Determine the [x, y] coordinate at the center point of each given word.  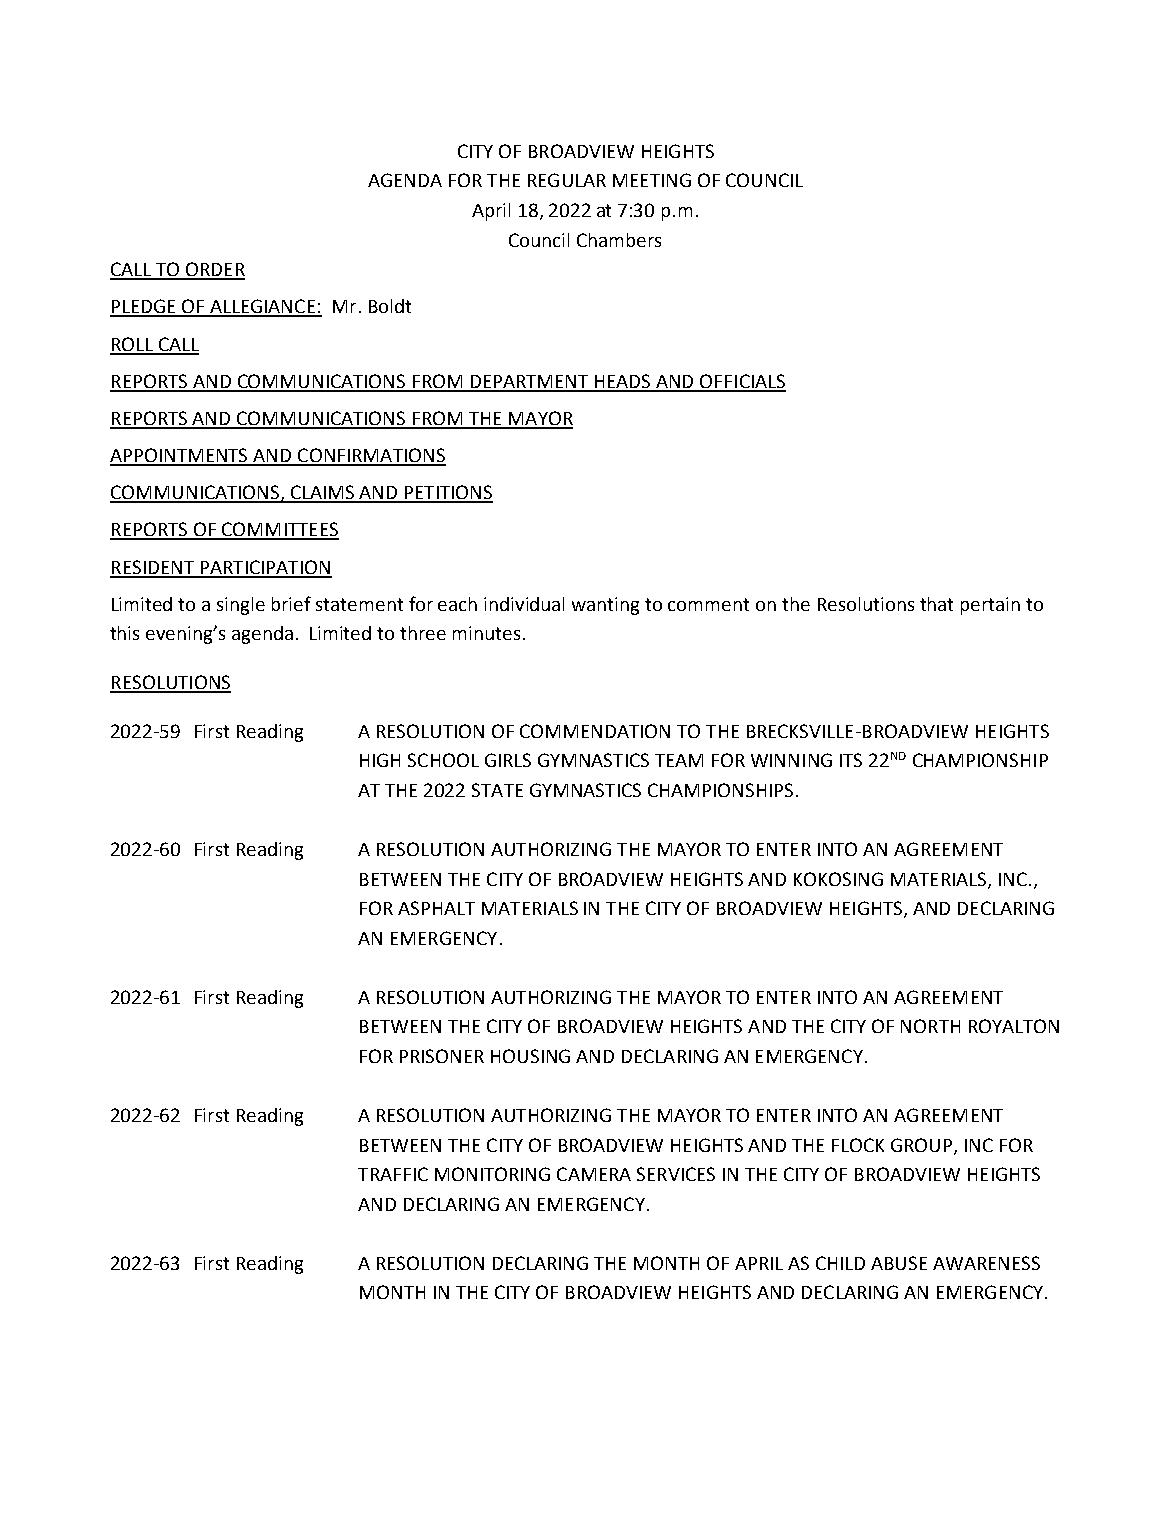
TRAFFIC [393, 1174]
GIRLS [508, 760]
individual [524, 604]
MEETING [652, 180]
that [936, 604]
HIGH [380, 760]
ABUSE [899, 1263]
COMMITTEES [279, 530]
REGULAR [567, 180]
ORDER [214, 270]
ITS [851, 760]
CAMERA [594, 1174]
